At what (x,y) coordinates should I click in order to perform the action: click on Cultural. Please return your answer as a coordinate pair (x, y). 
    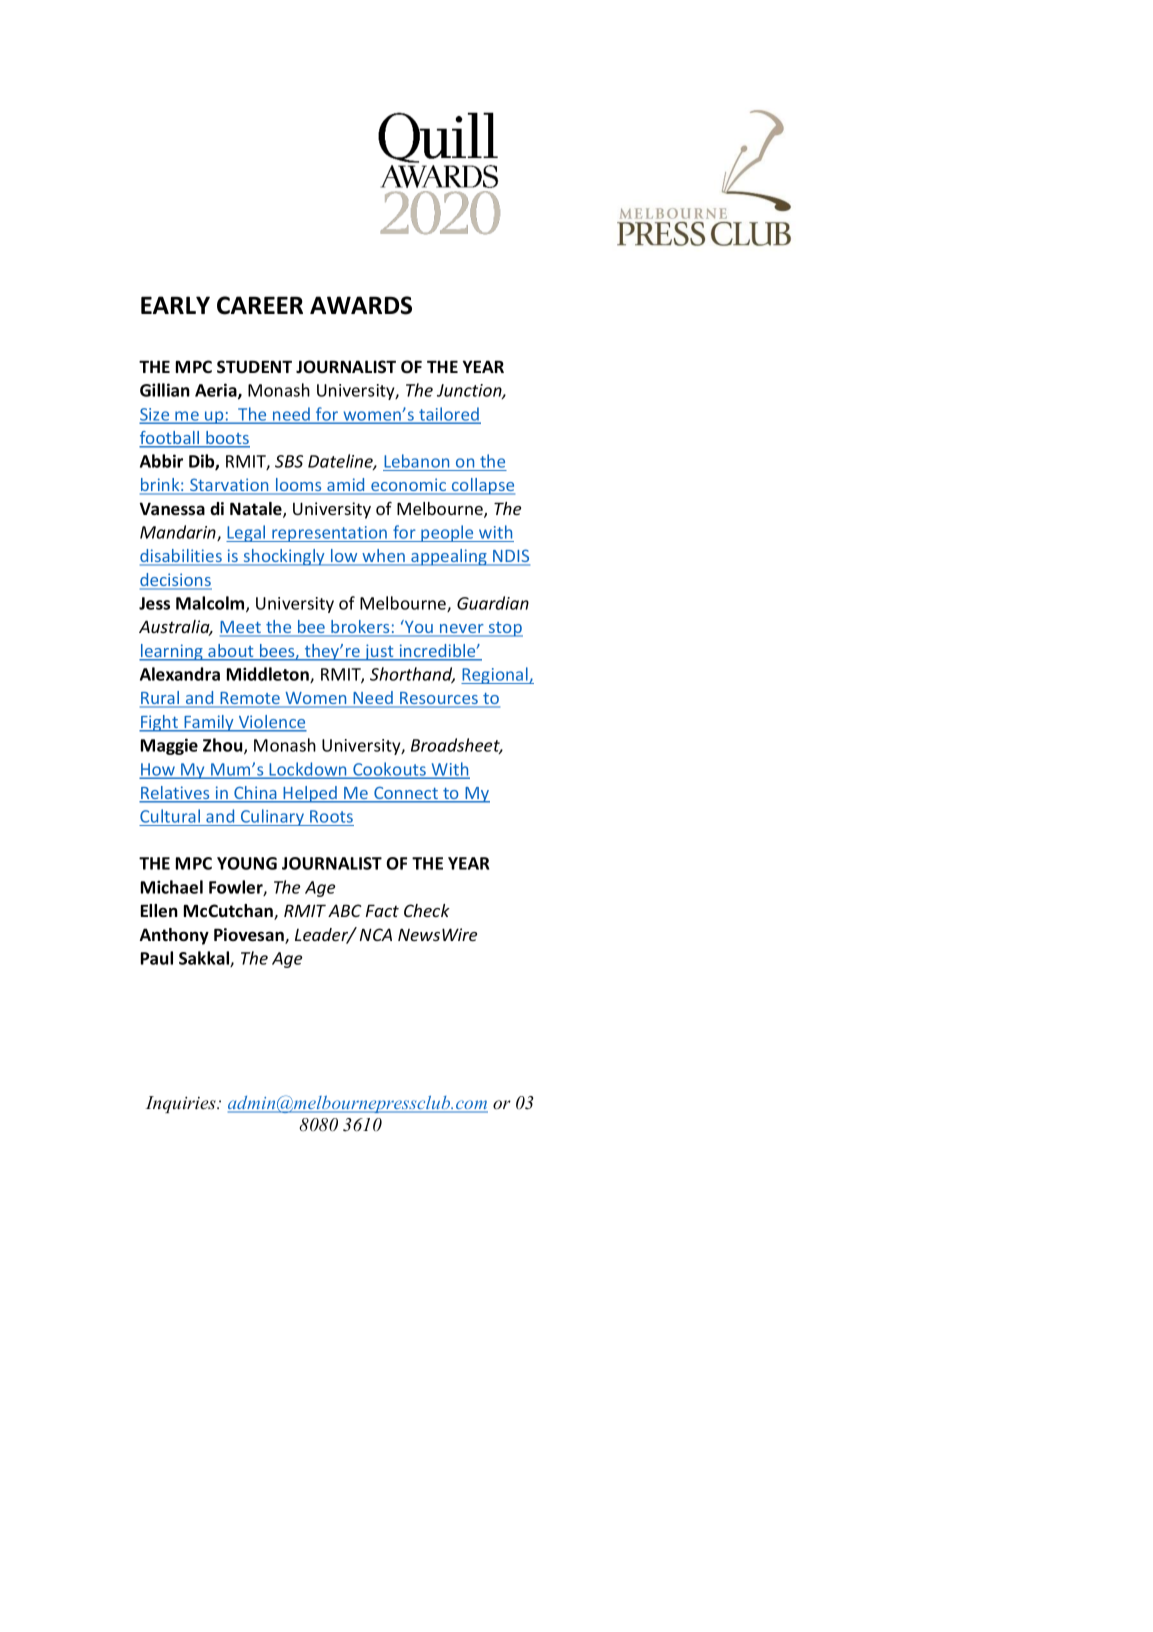
    Looking at the image, I should click on (170, 816).
